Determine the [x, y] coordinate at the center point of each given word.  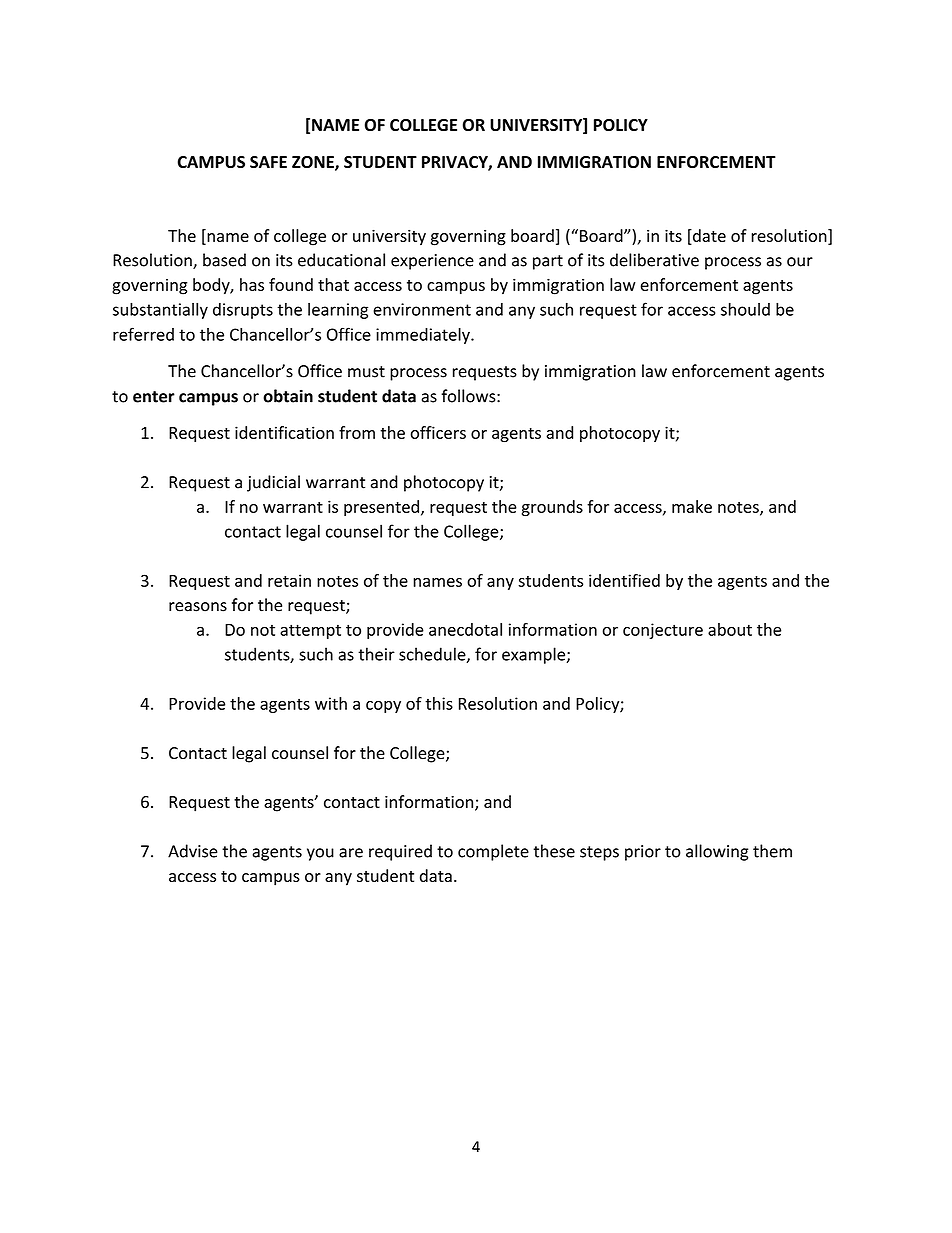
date [708, 237]
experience [432, 262]
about [730, 629]
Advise [193, 851]
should [745, 309]
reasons [198, 607]
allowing [717, 852]
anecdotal [465, 629]
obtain [288, 396]
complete [493, 852]
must [366, 372]
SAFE [268, 162]
